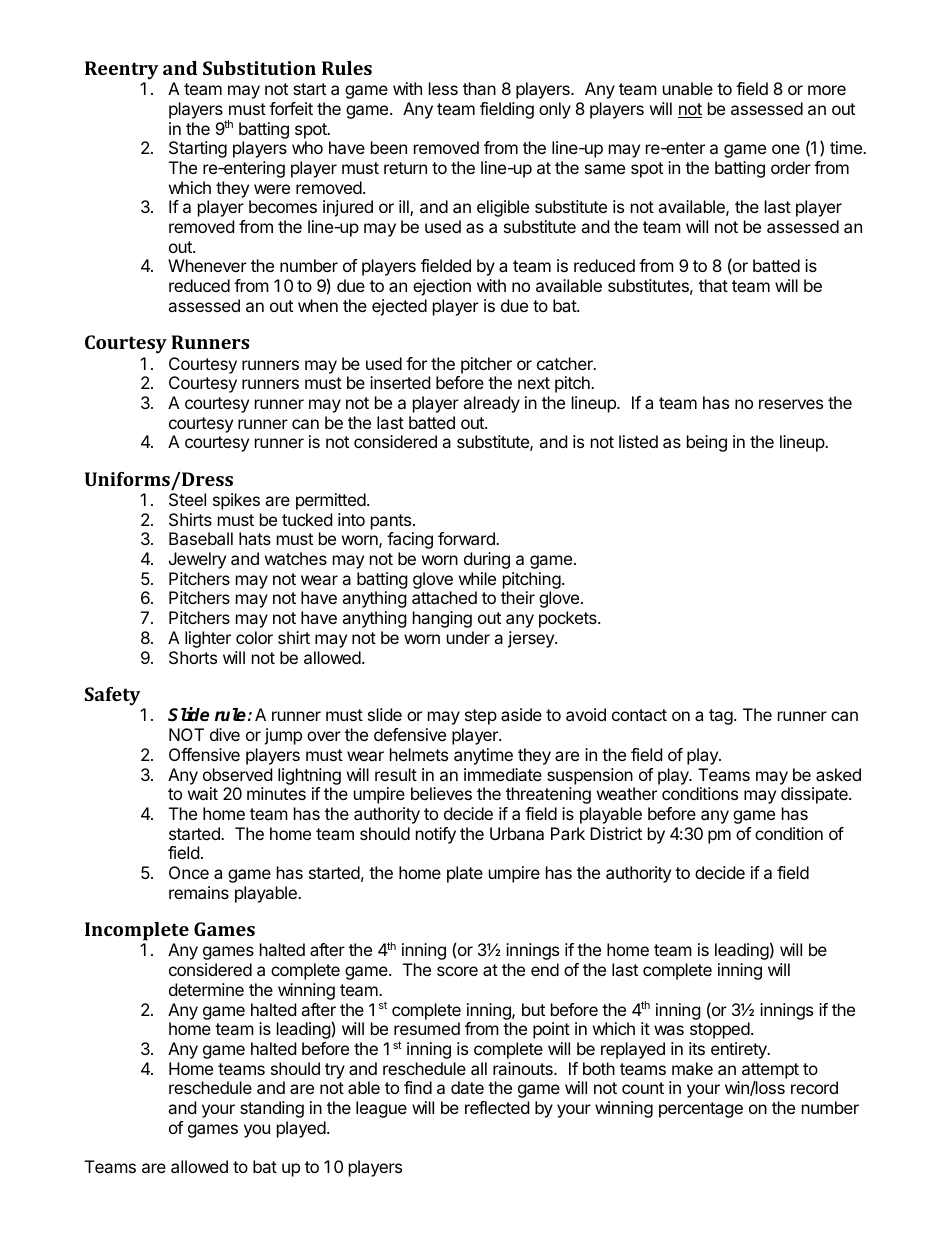  What do you see at coordinates (827, 90) in the document?
I see `more` at bounding box center [827, 90].
